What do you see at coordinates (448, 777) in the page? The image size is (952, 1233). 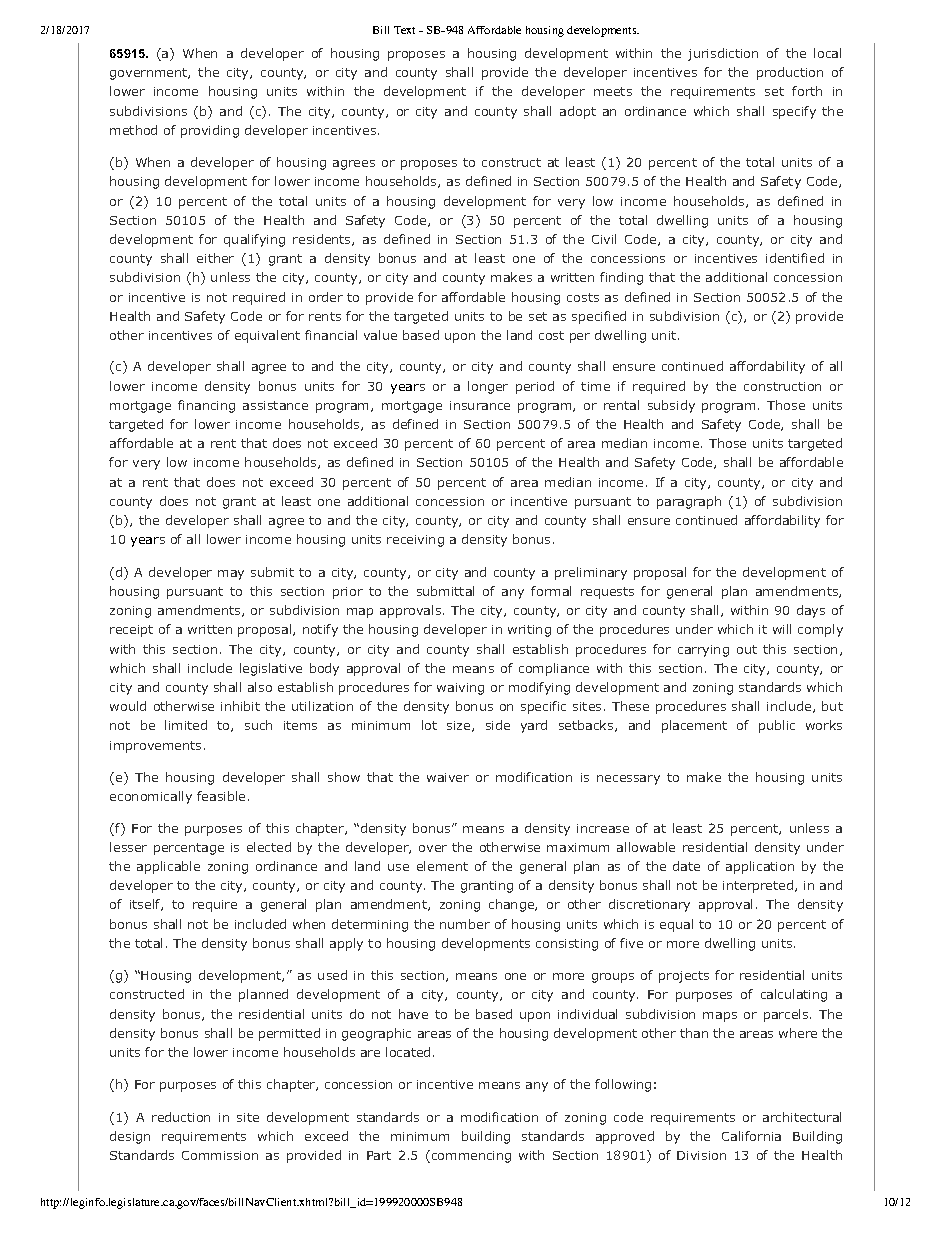 I see `waiver` at bounding box center [448, 777].
